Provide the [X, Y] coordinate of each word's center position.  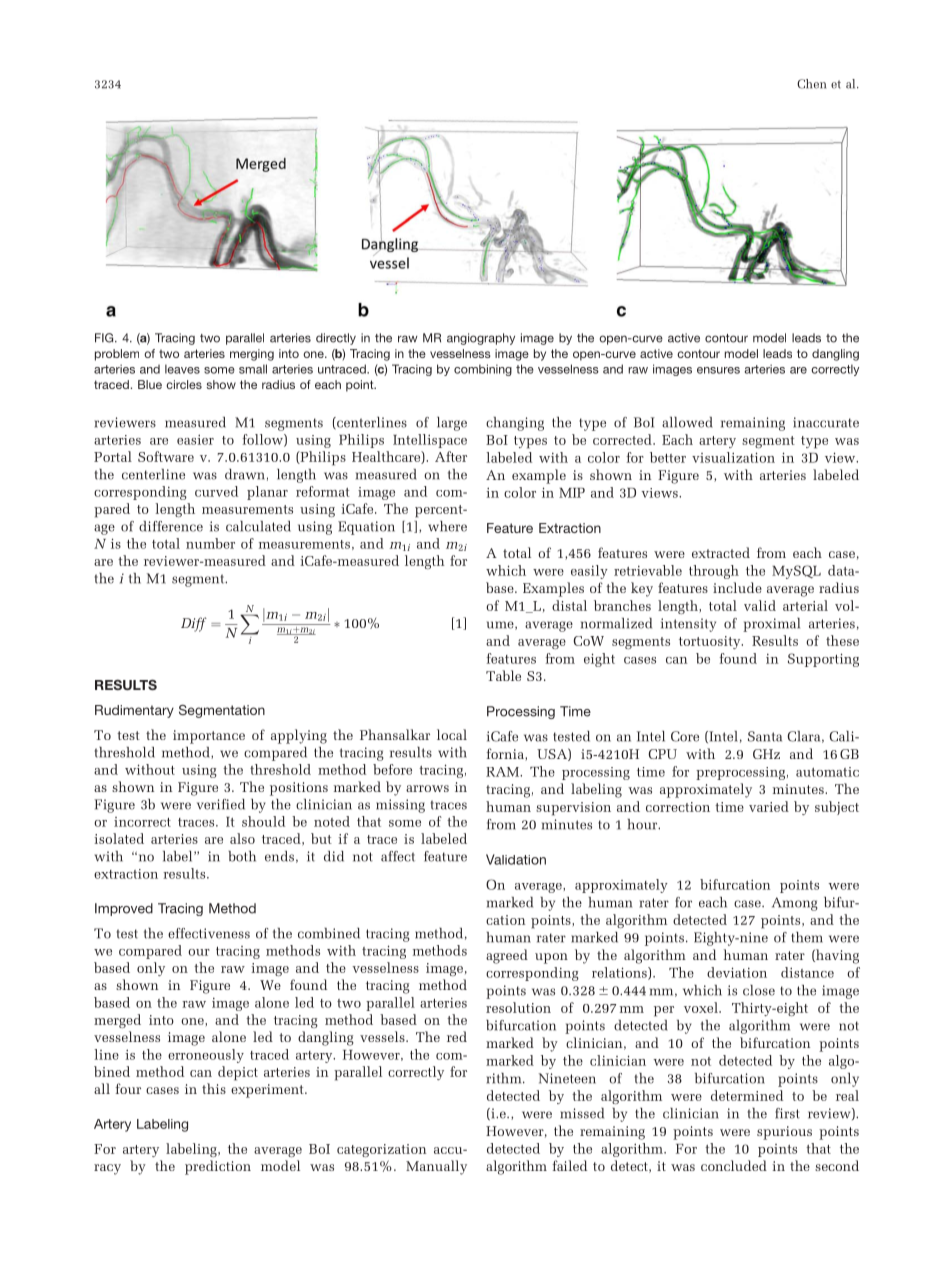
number [210, 543]
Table [503, 675]
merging [252, 355]
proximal [771, 625]
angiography [481, 339]
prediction [218, 1167]
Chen [811, 84]
